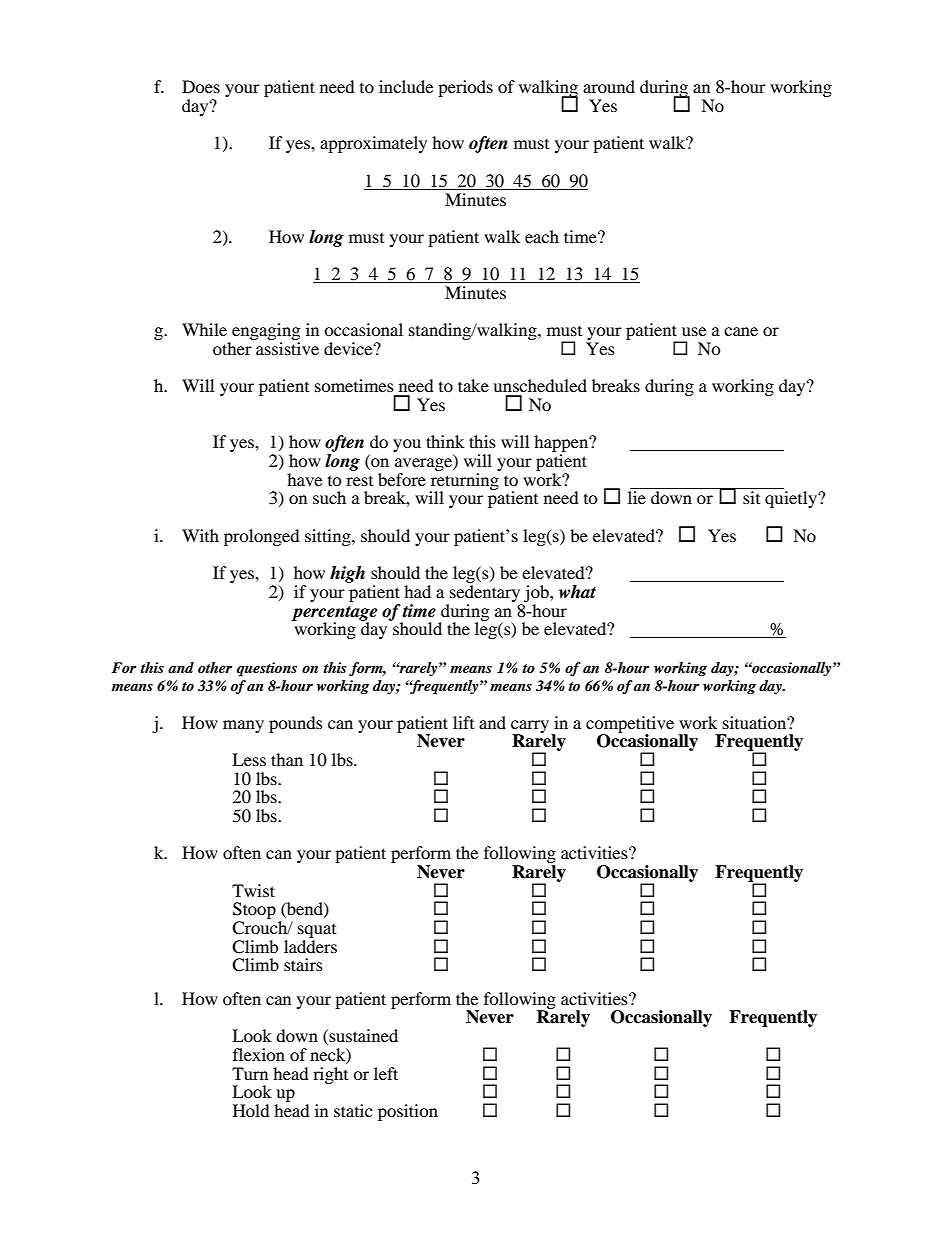 This page has height=1233, width=952. Describe the element at coordinates (792, 499) in the page. I see `quietly` at that location.
